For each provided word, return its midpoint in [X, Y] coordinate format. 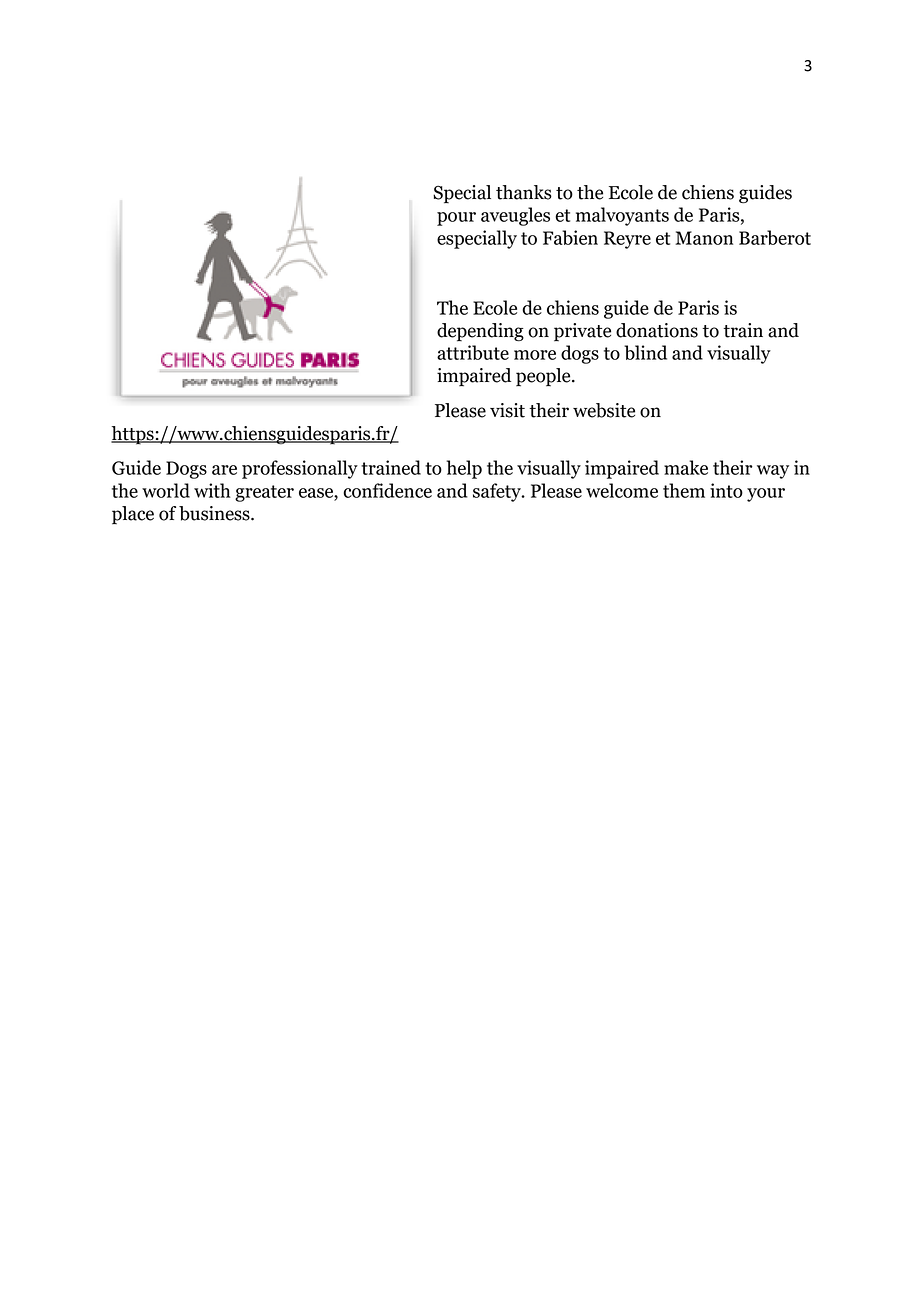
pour [456, 219]
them [684, 490]
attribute [473, 352]
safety [498, 492]
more [535, 355]
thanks [524, 192]
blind [645, 352]
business [215, 513]
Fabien [570, 237]
